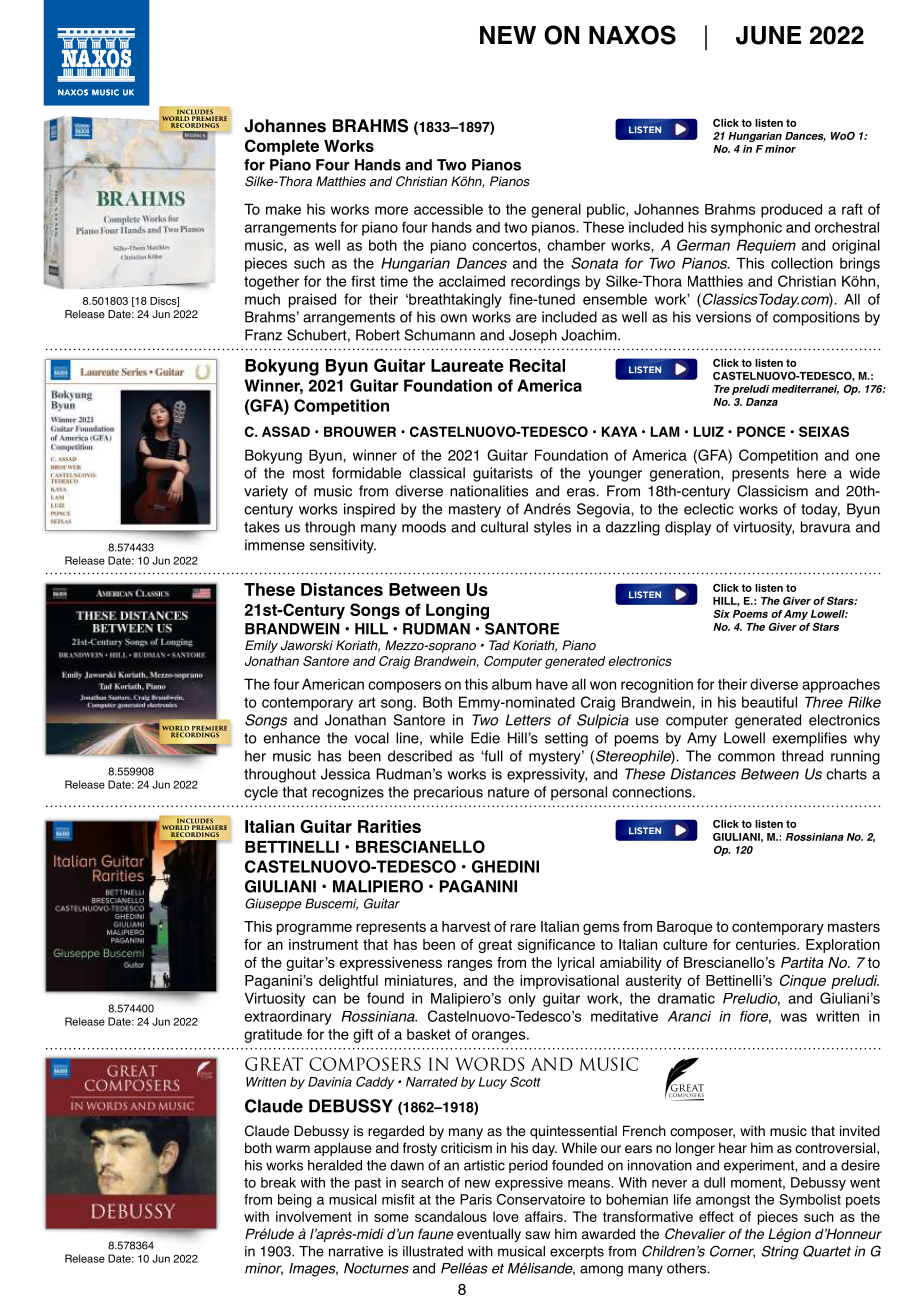 The height and width of the screenshot is (1311, 924). What do you see at coordinates (556, 210) in the screenshot?
I see `general` at bounding box center [556, 210].
